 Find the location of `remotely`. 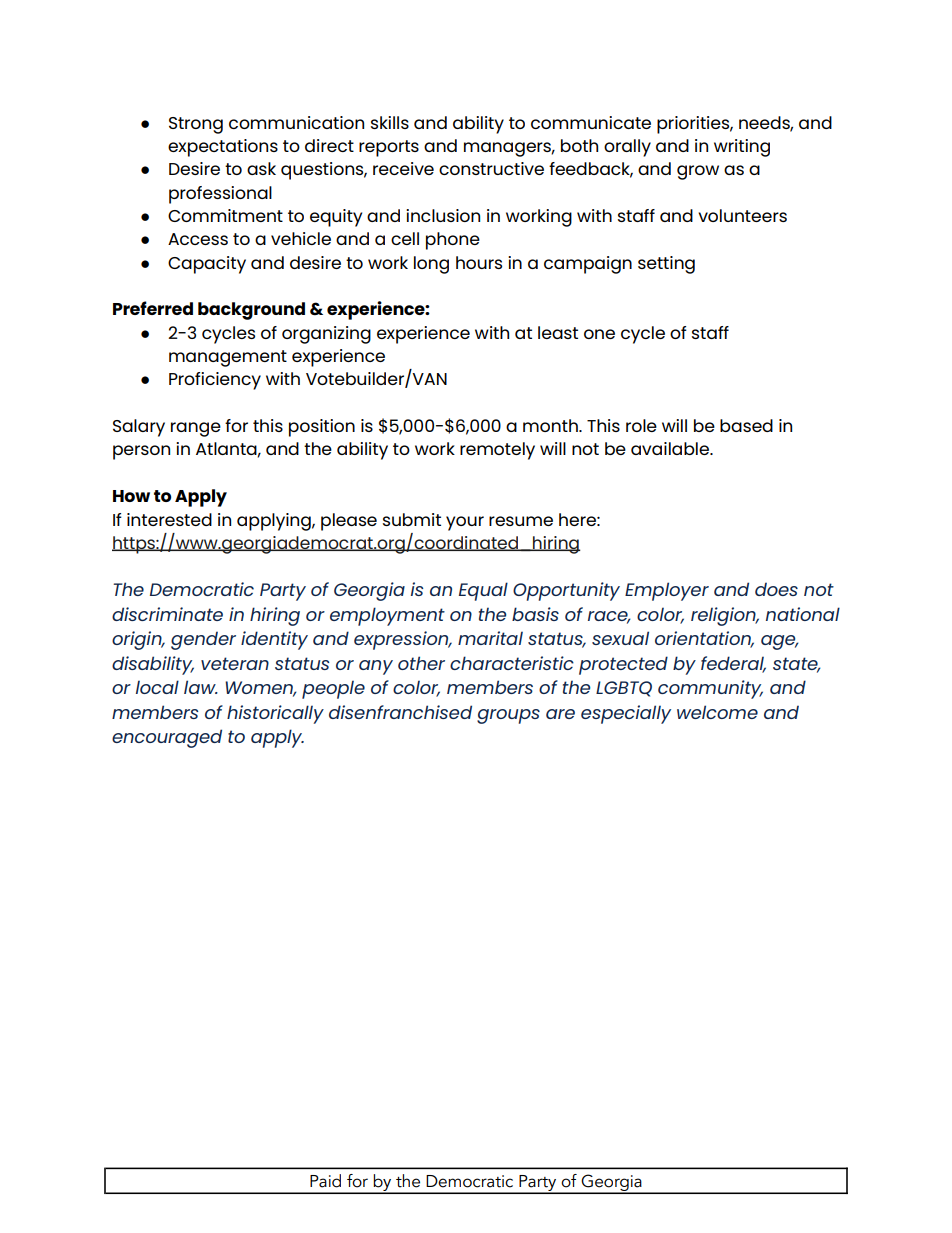

remotely is located at coordinates (497, 451).
